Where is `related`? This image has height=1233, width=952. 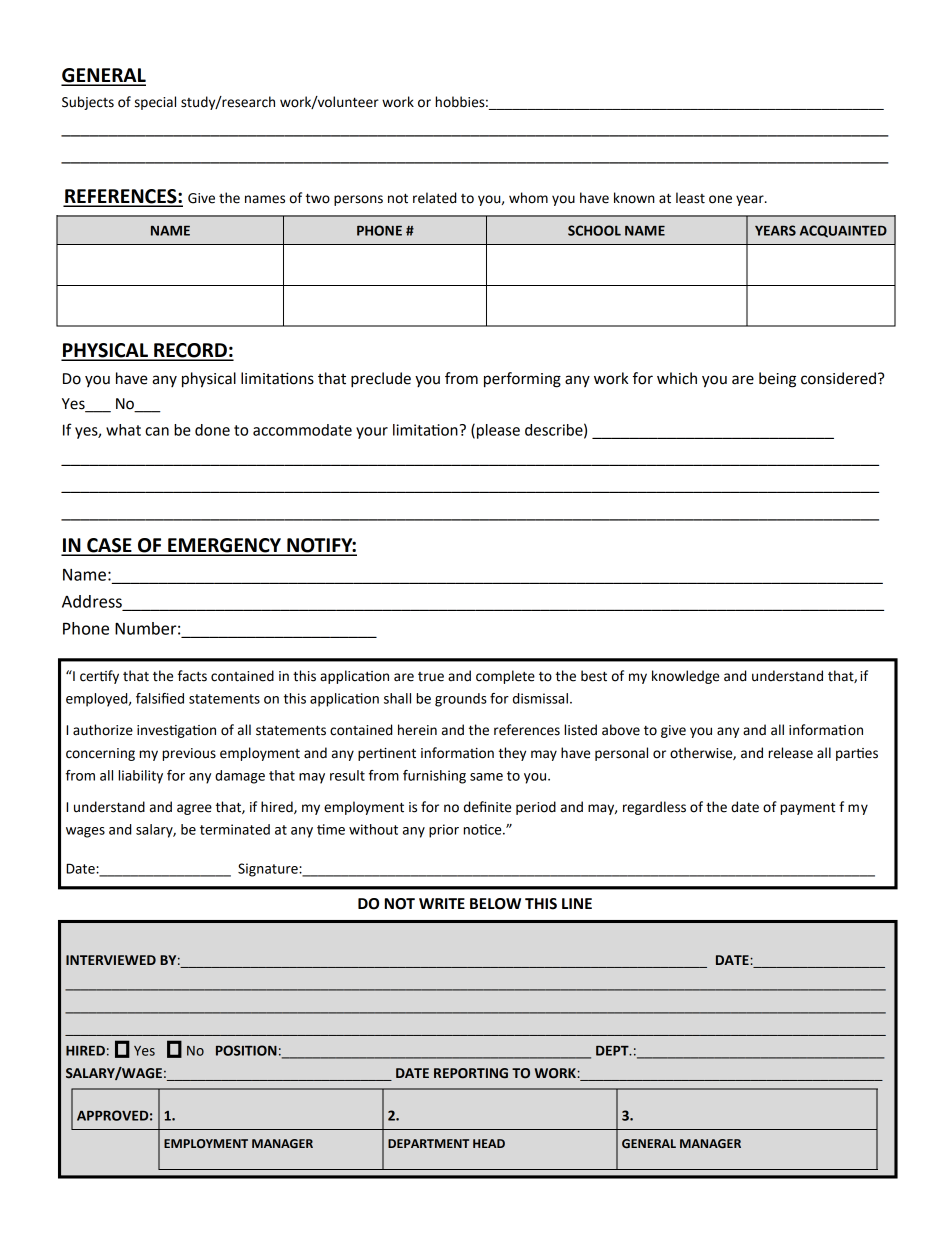 related is located at coordinates (434, 198).
